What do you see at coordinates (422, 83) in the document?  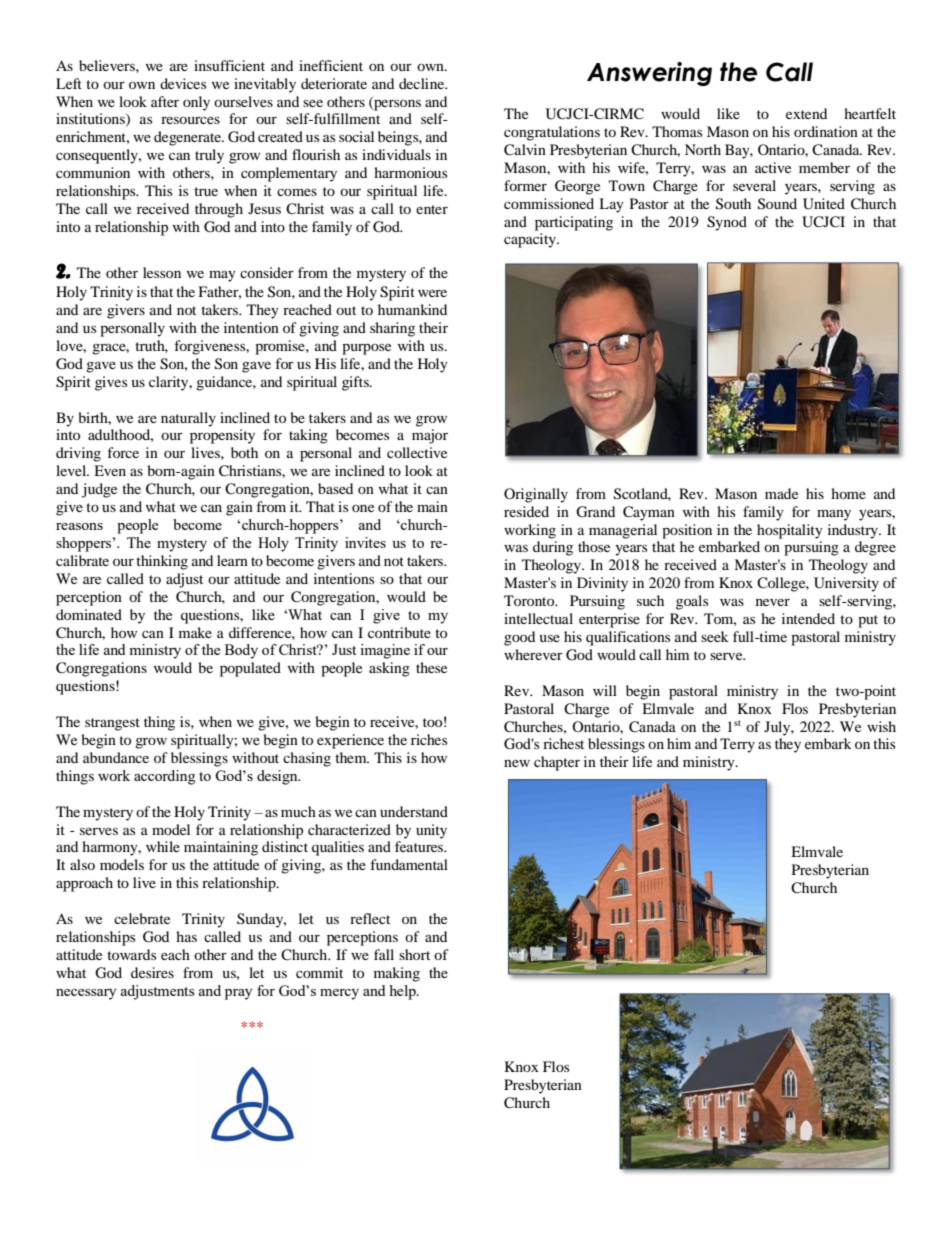 I see `decline` at bounding box center [422, 83].
